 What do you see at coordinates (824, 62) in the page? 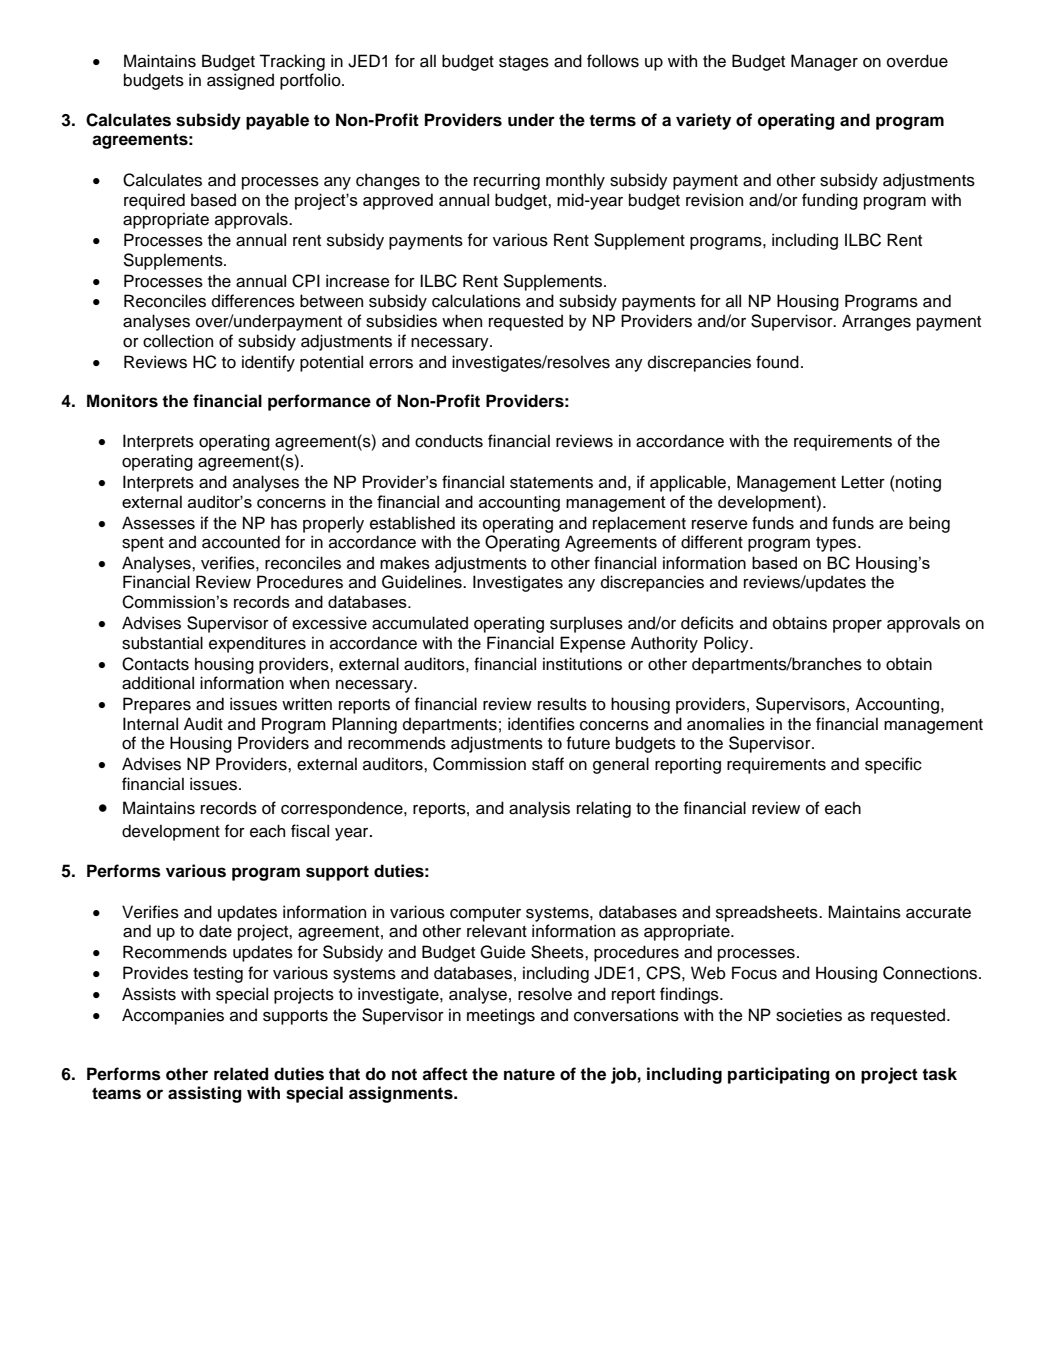
I see `Manager` at bounding box center [824, 62].
